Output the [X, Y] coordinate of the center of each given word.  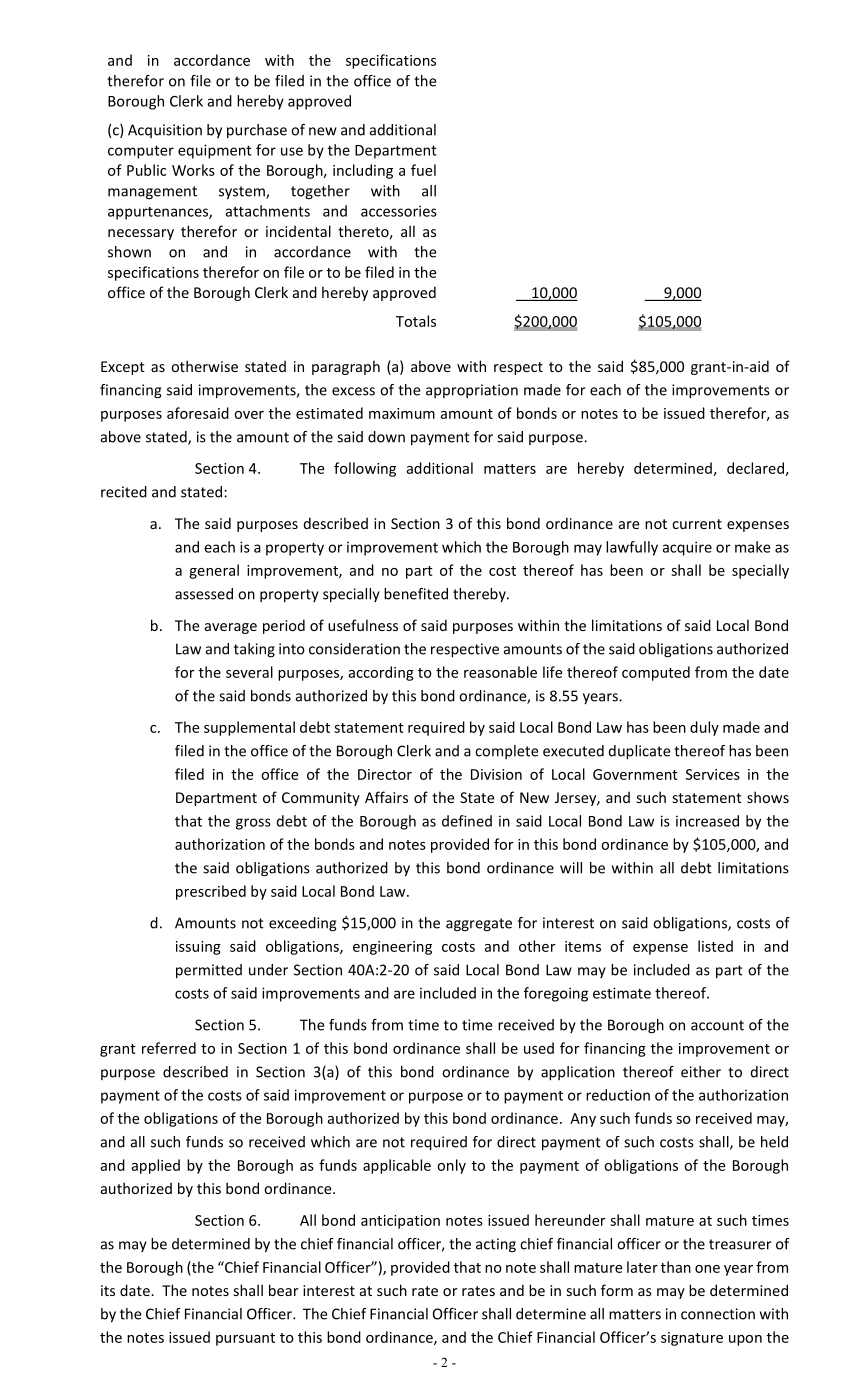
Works [193, 170]
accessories [399, 211]
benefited [416, 594]
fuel [423, 170]
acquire [687, 548]
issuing [198, 948]
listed [715, 946]
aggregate [479, 925]
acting [496, 1245]
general [214, 571]
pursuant [245, 1339]
